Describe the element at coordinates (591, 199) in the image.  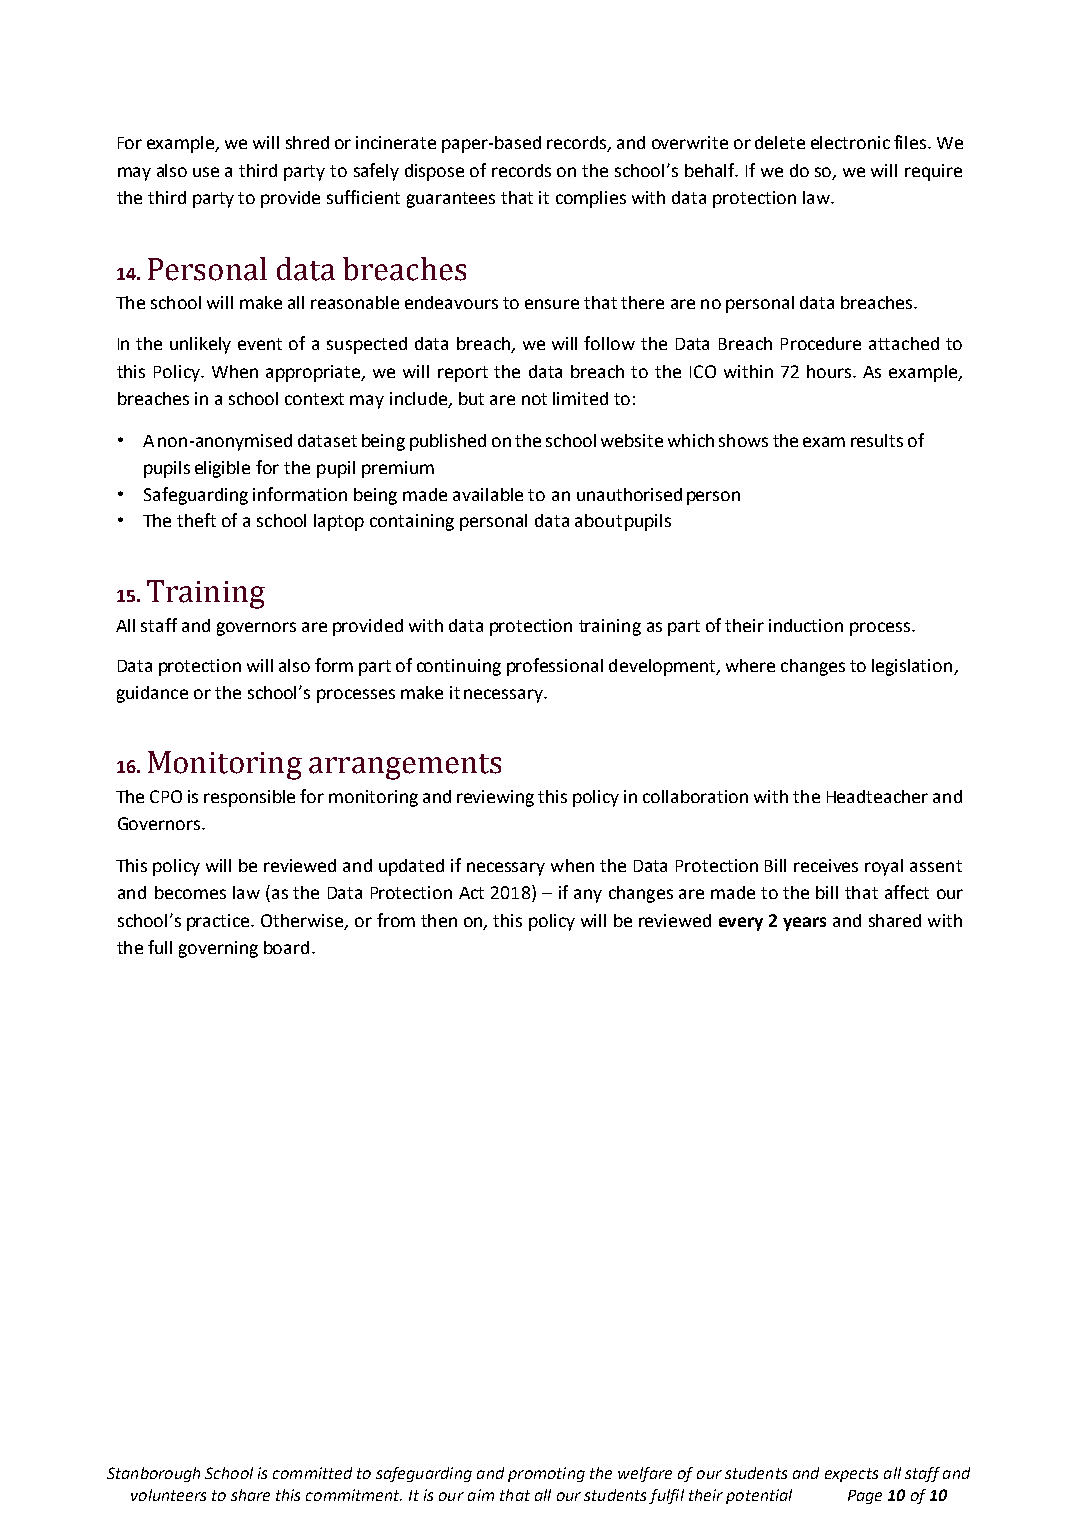
I see `complies` at that location.
